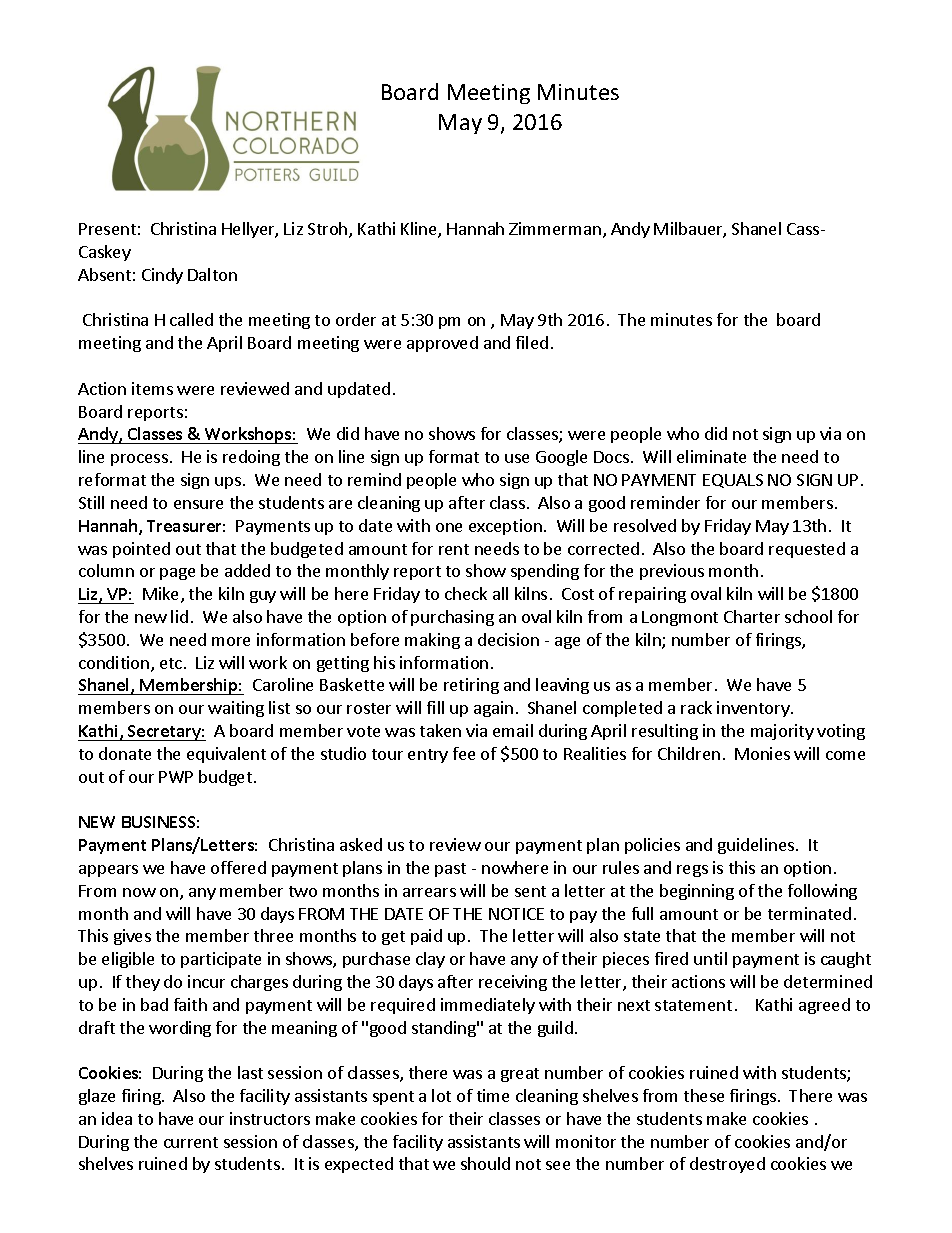 The width and height of the document is (952, 1233). What do you see at coordinates (172, 663) in the document?
I see `etc` at bounding box center [172, 663].
